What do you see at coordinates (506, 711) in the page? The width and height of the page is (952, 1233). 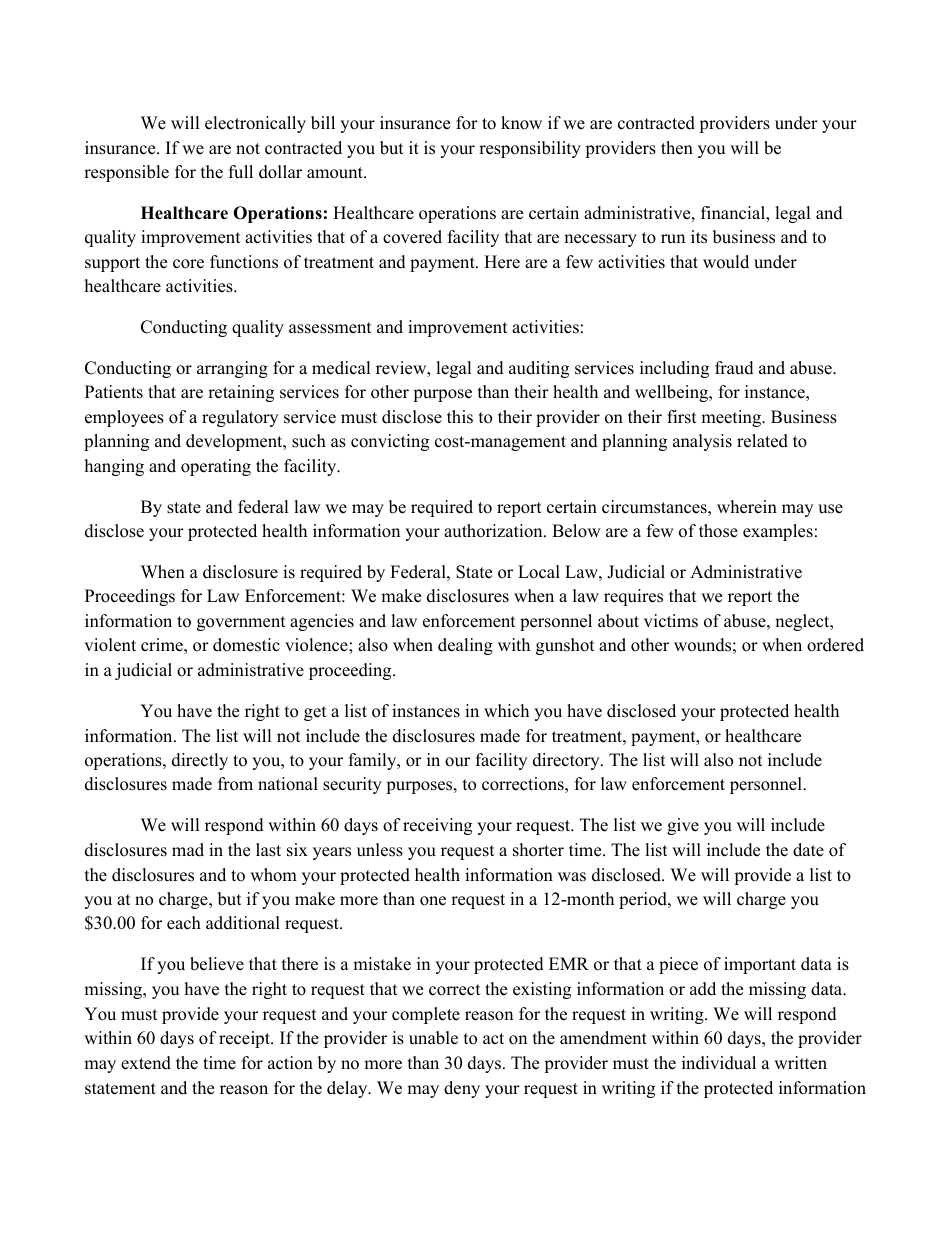 I see `which` at bounding box center [506, 711].
